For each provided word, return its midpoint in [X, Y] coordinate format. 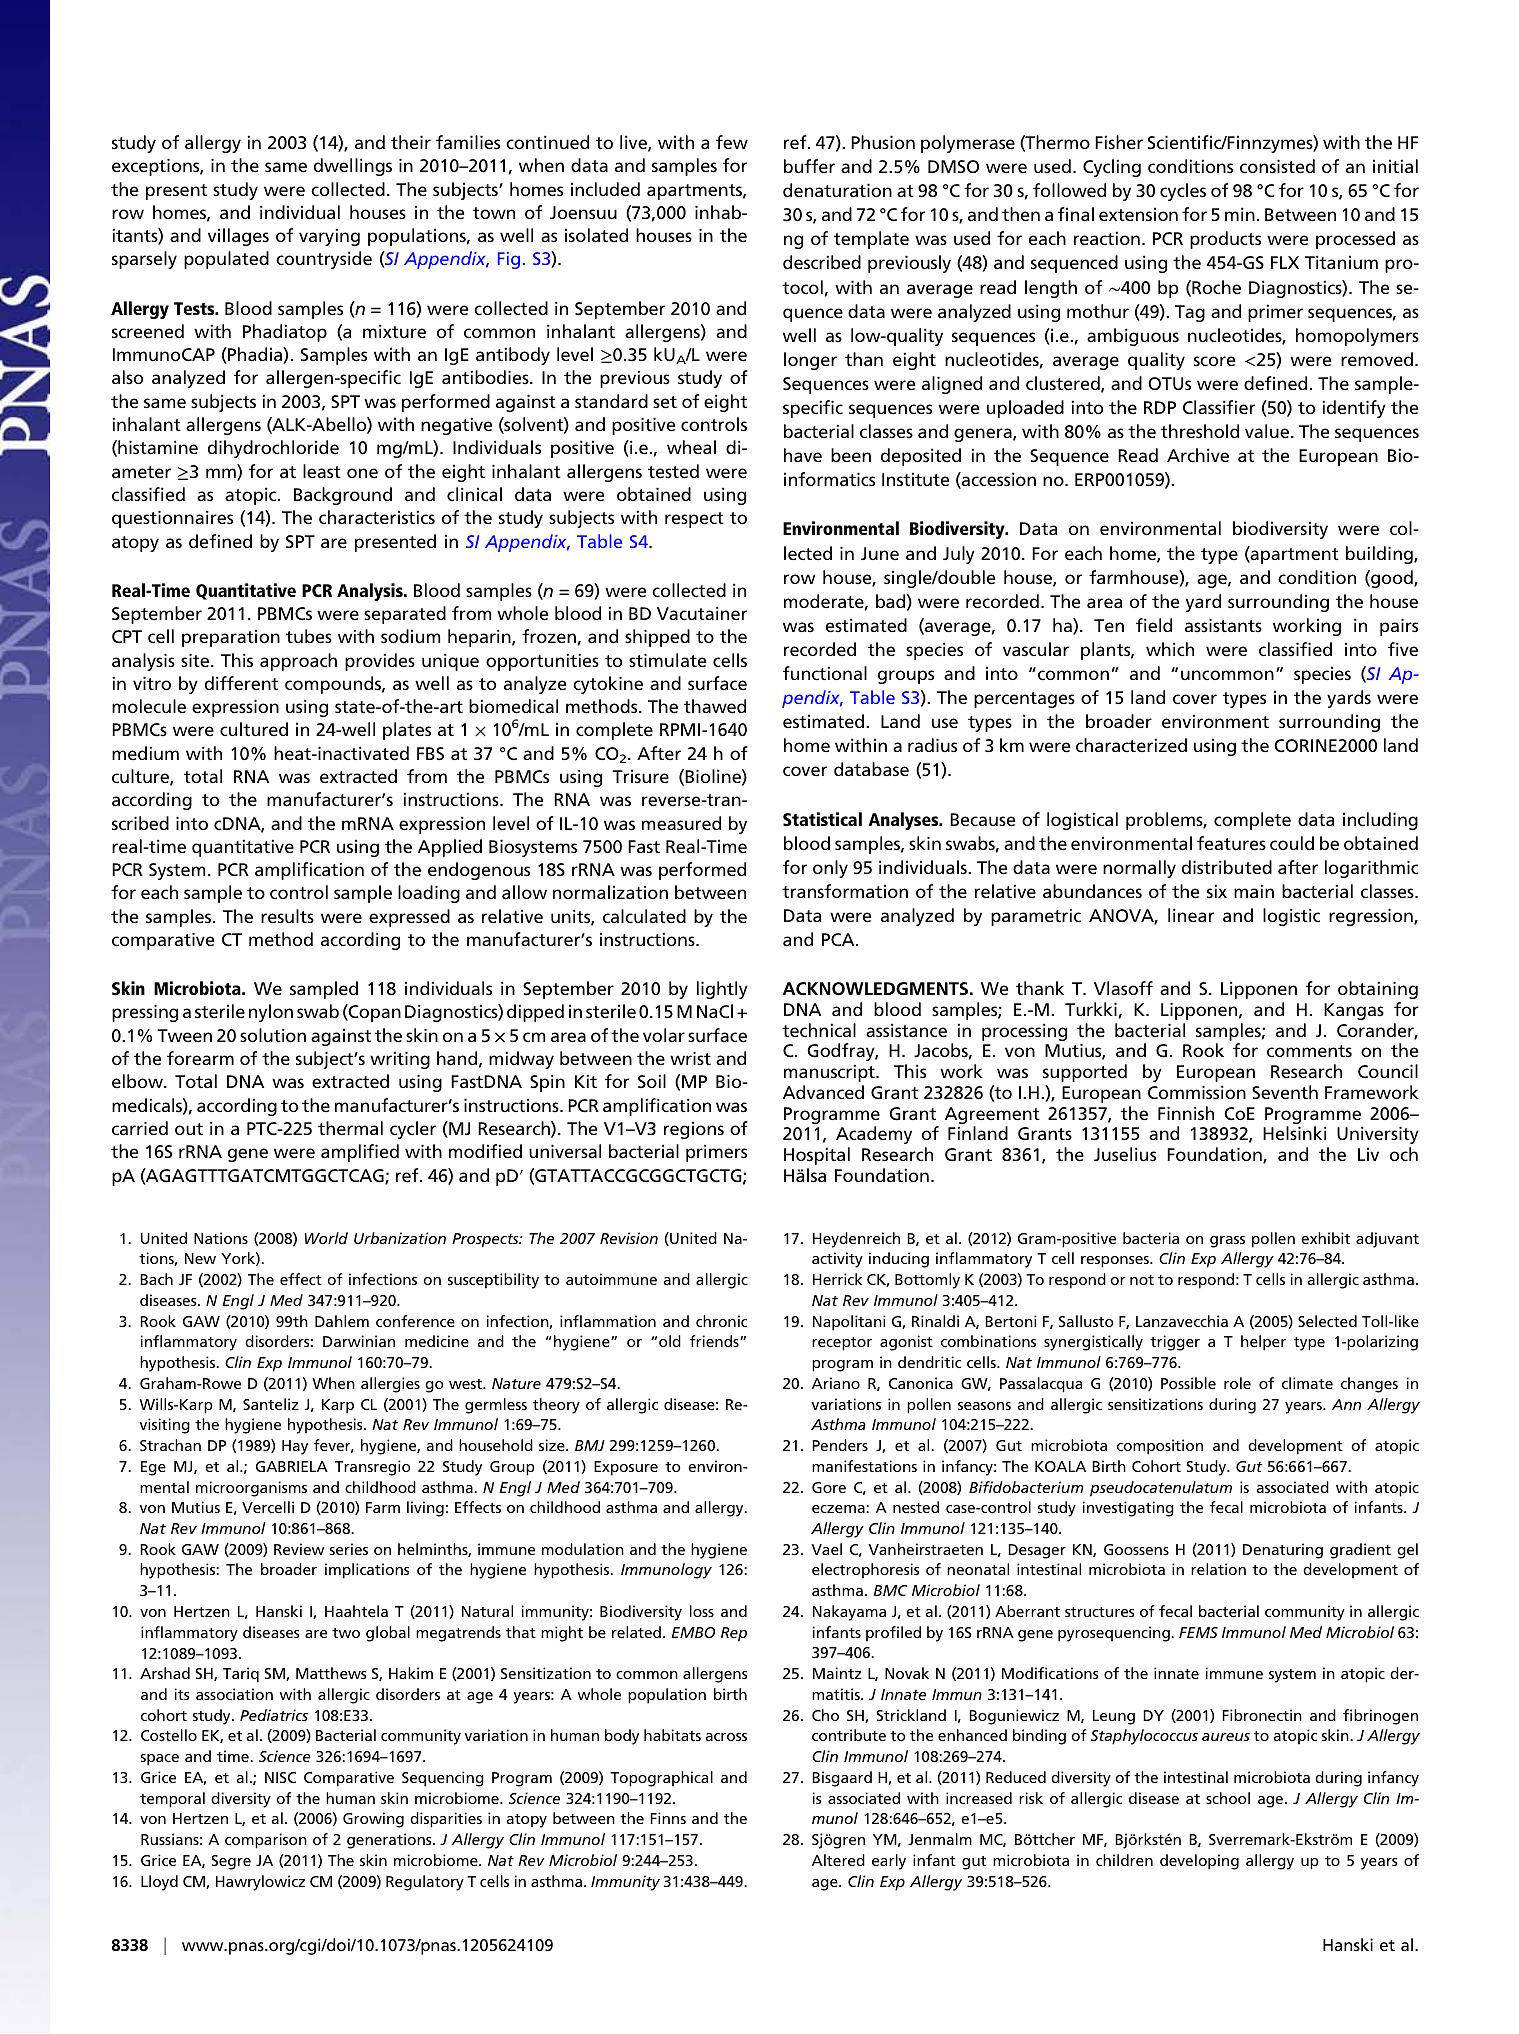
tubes [309, 636]
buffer [809, 166]
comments [1309, 1051]
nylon [271, 1013]
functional [825, 673]
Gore [829, 1487]
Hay [295, 1447]
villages [238, 237]
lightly [722, 990]
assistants [1223, 625]
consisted [1277, 166]
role [1237, 1383]
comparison [266, 1841]
